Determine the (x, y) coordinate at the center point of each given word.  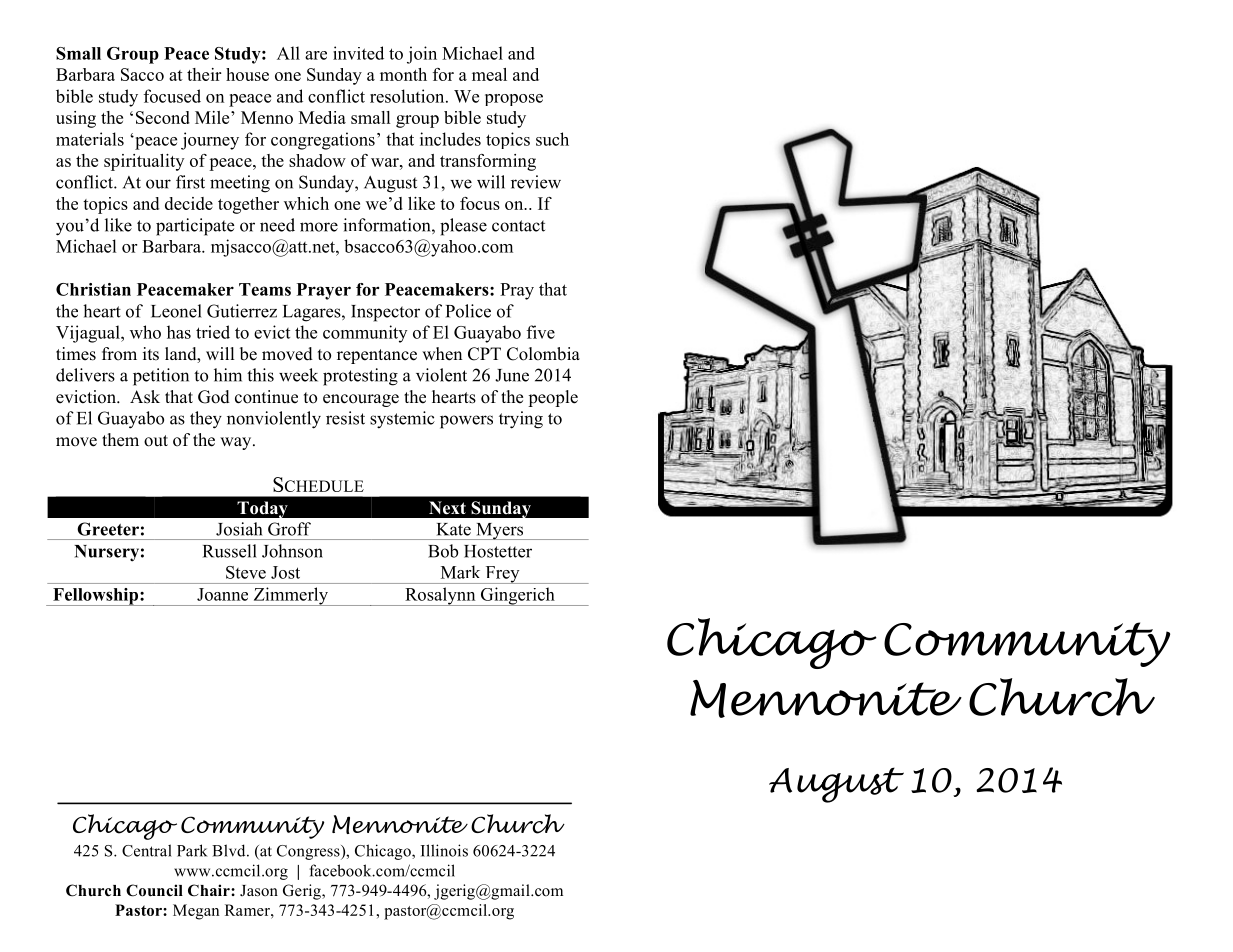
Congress (309, 852)
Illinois (444, 850)
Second (163, 117)
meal (489, 74)
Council (154, 890)
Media (322, 117)
